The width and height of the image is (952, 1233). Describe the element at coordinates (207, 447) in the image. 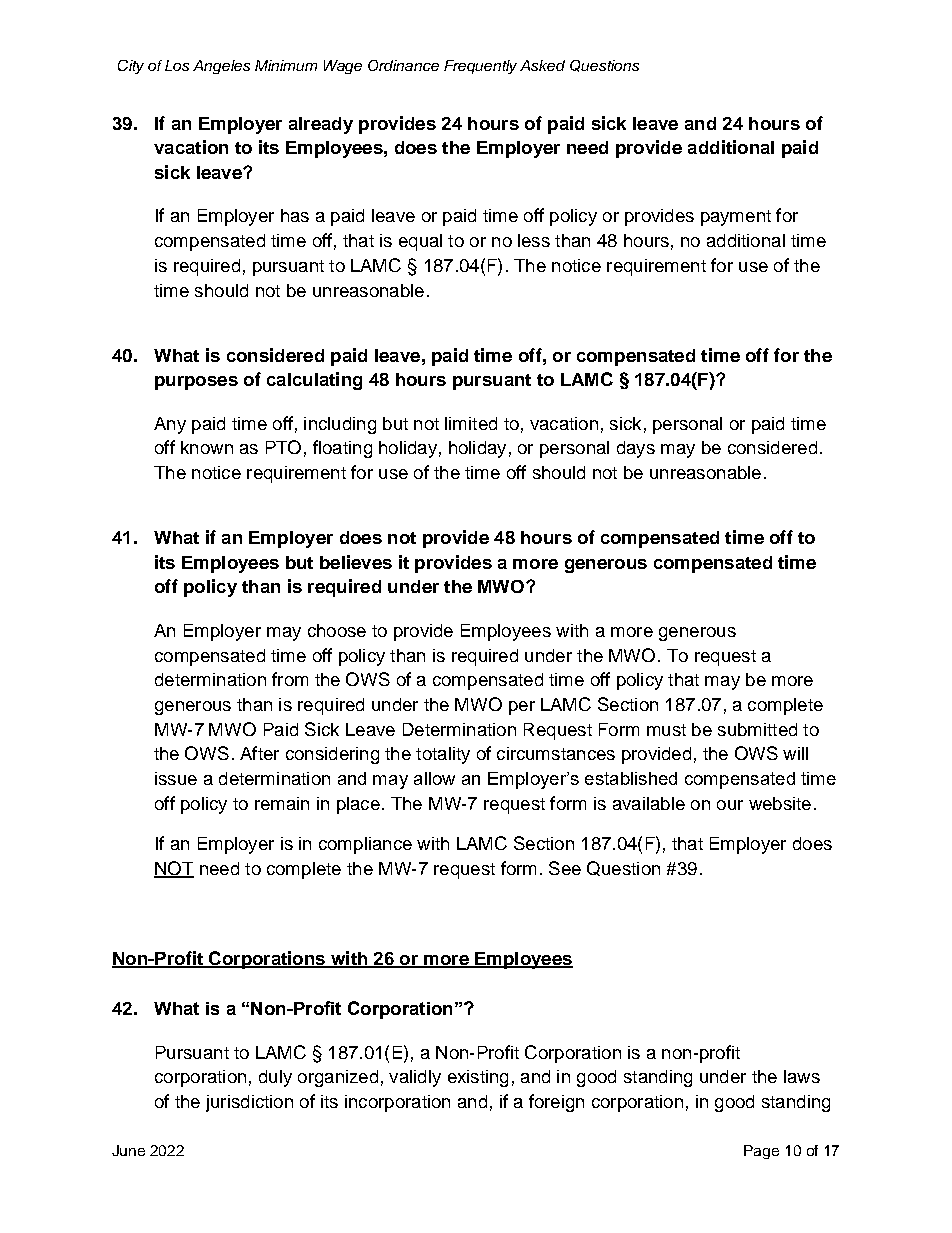

I see `known` at that location.
